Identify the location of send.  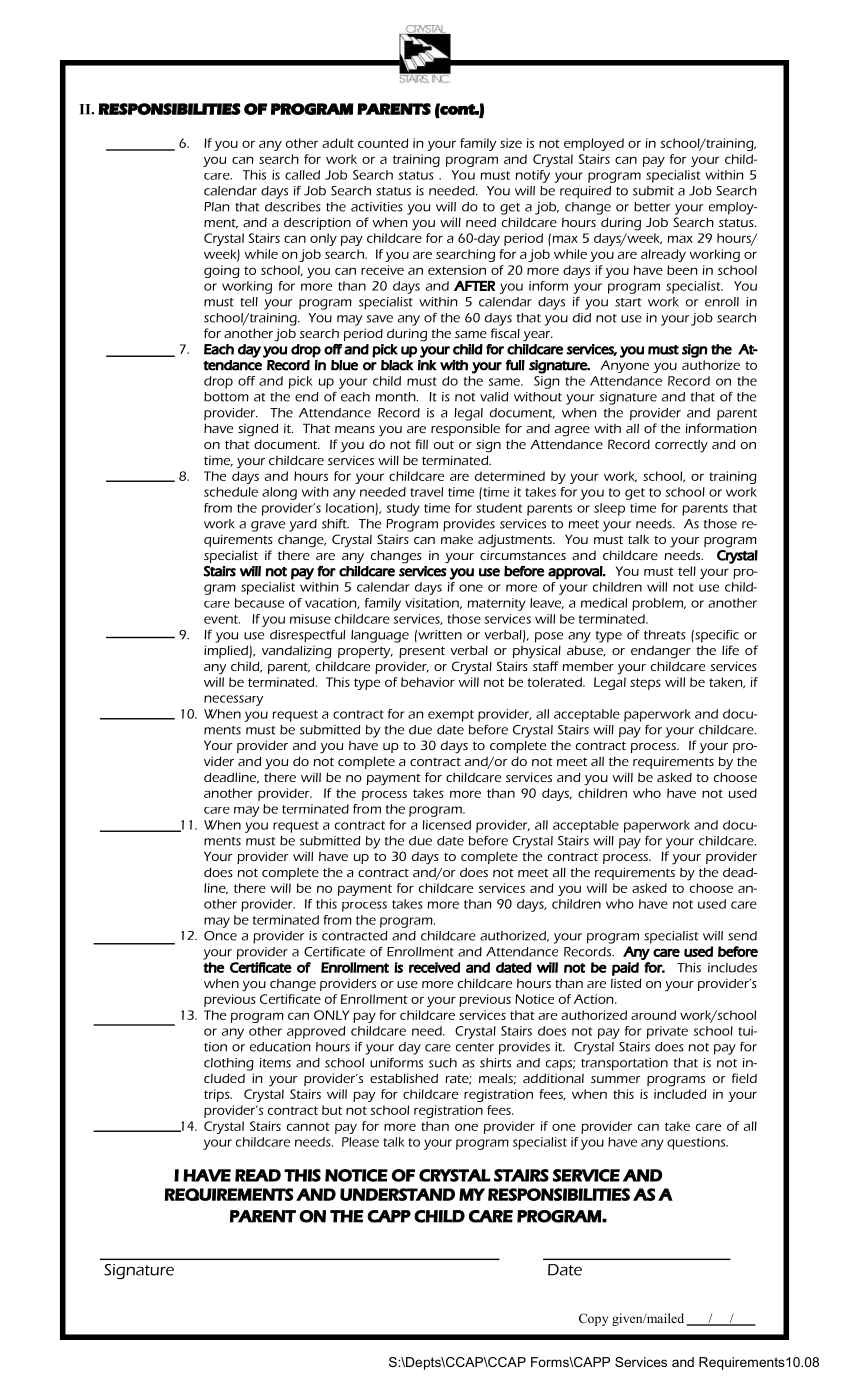
(742, 936).
